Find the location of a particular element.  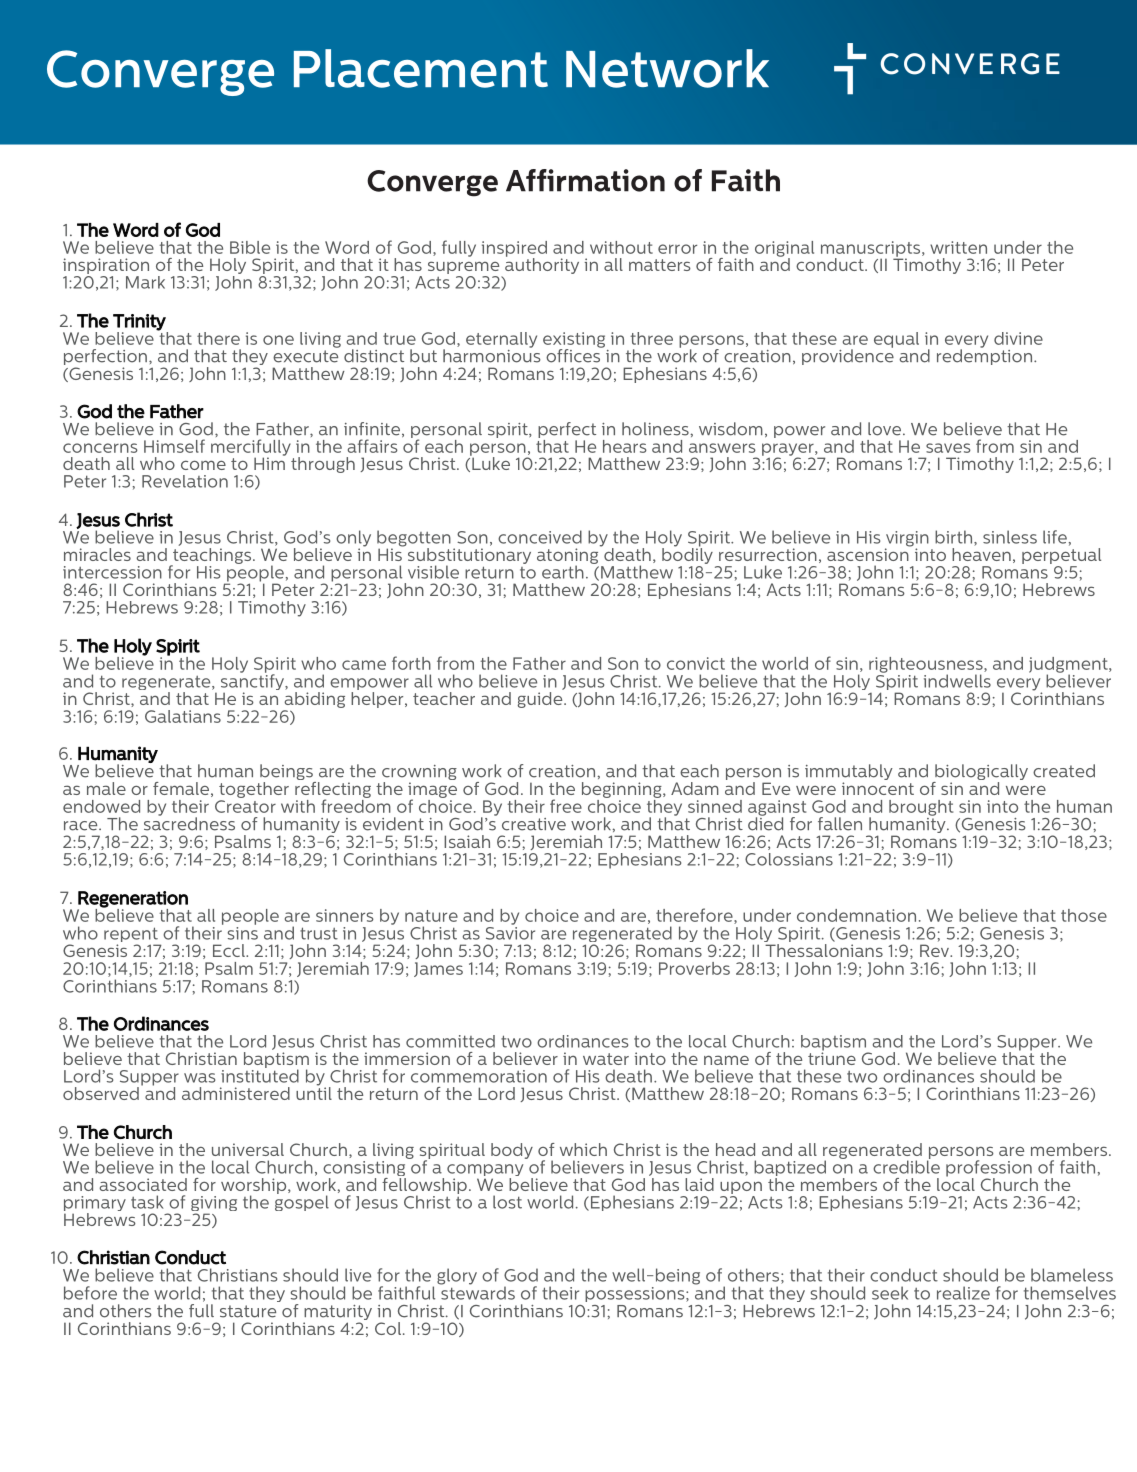

Galatians is located at coordinates (183, 716).
